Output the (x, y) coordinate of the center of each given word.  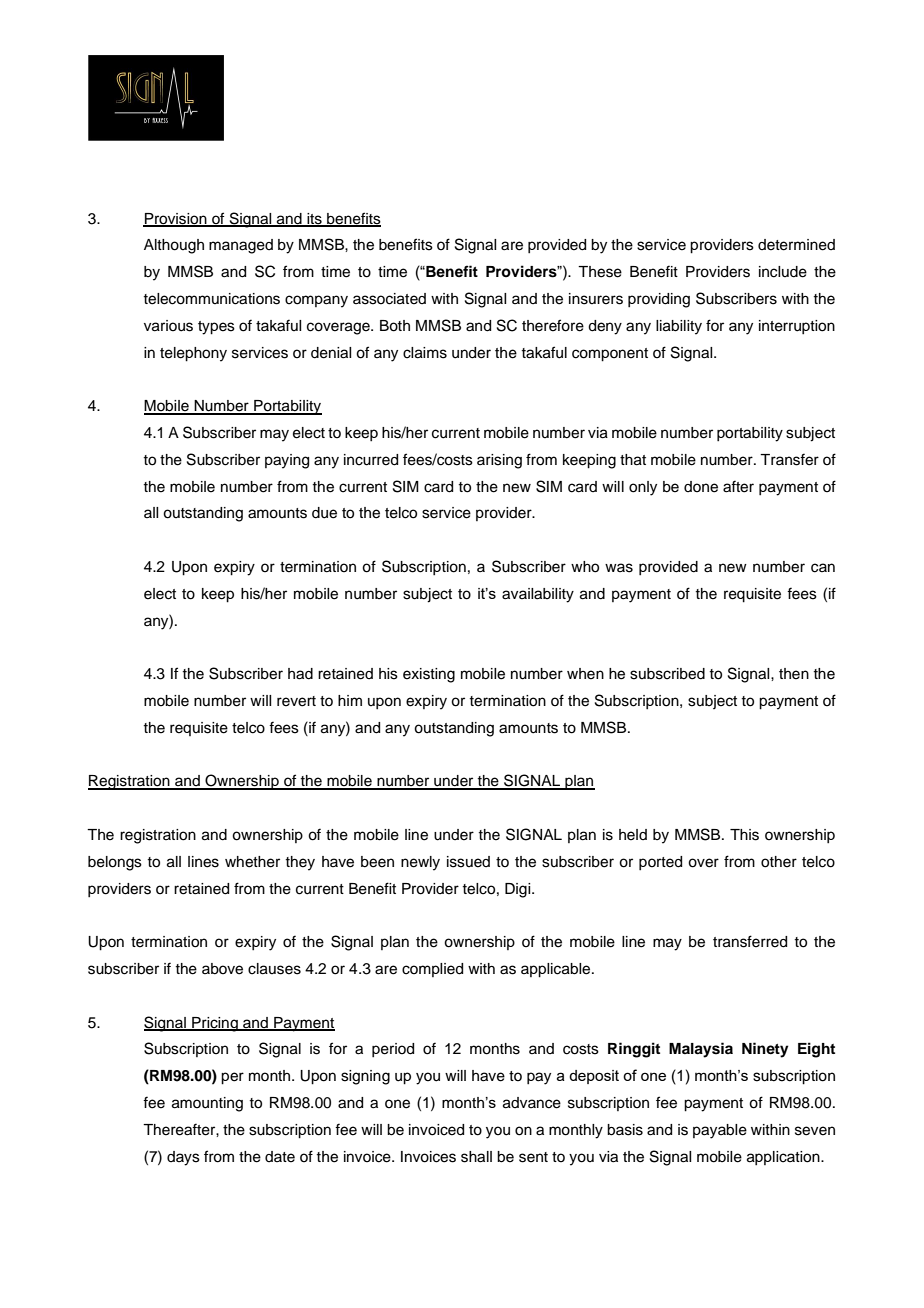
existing (429, 675)
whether (252, 862)
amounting (207, 1104)
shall (476, 1157)
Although (174, 246)
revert (296, 701)
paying (287, 461)
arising (499, 461)
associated (389, 299)
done (701, 487)
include (783, 272)
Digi (519, 890)
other (779, 862)
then (794, 674)
